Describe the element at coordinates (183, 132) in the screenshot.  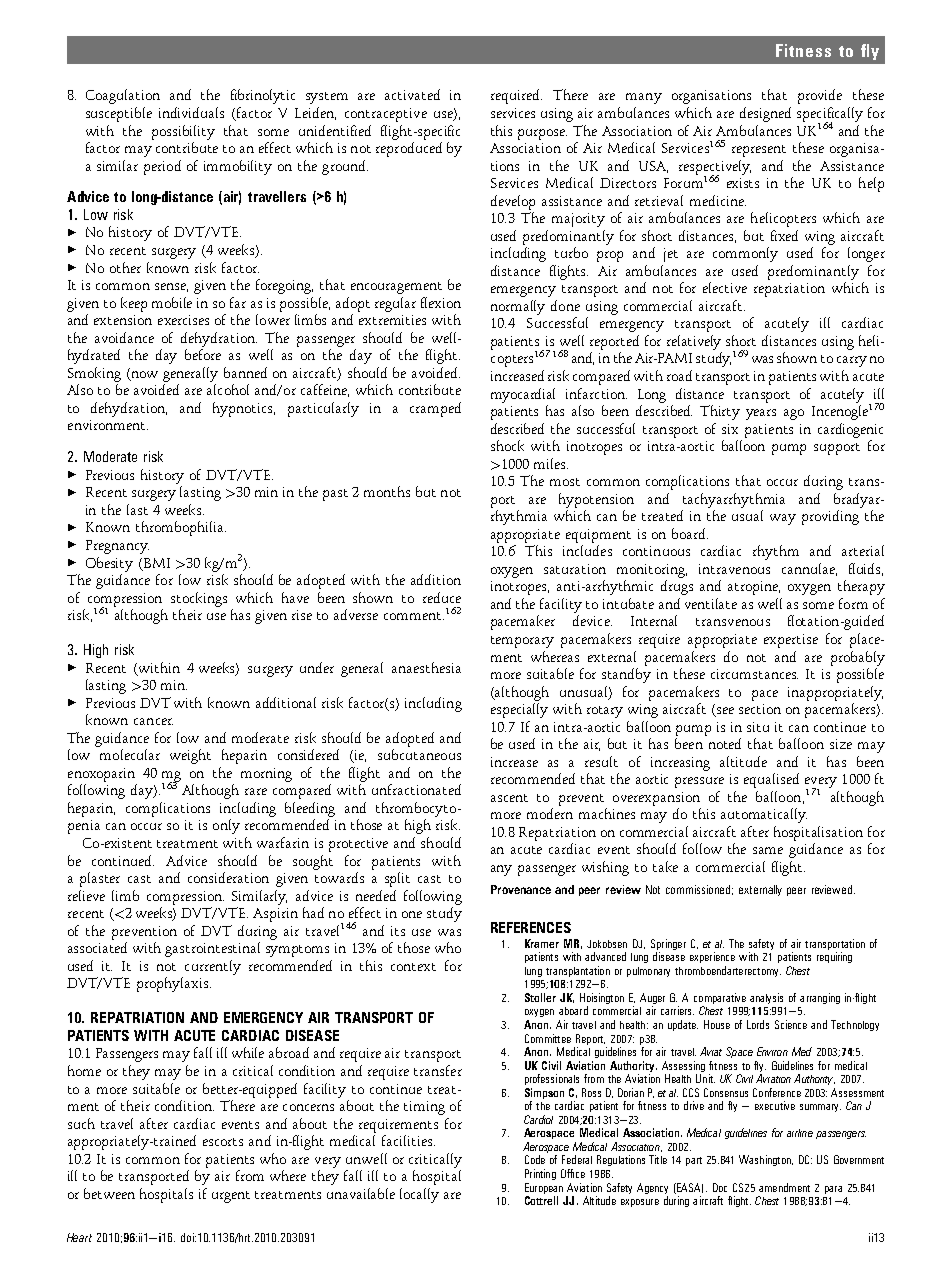
I see `possibility` at that location.
